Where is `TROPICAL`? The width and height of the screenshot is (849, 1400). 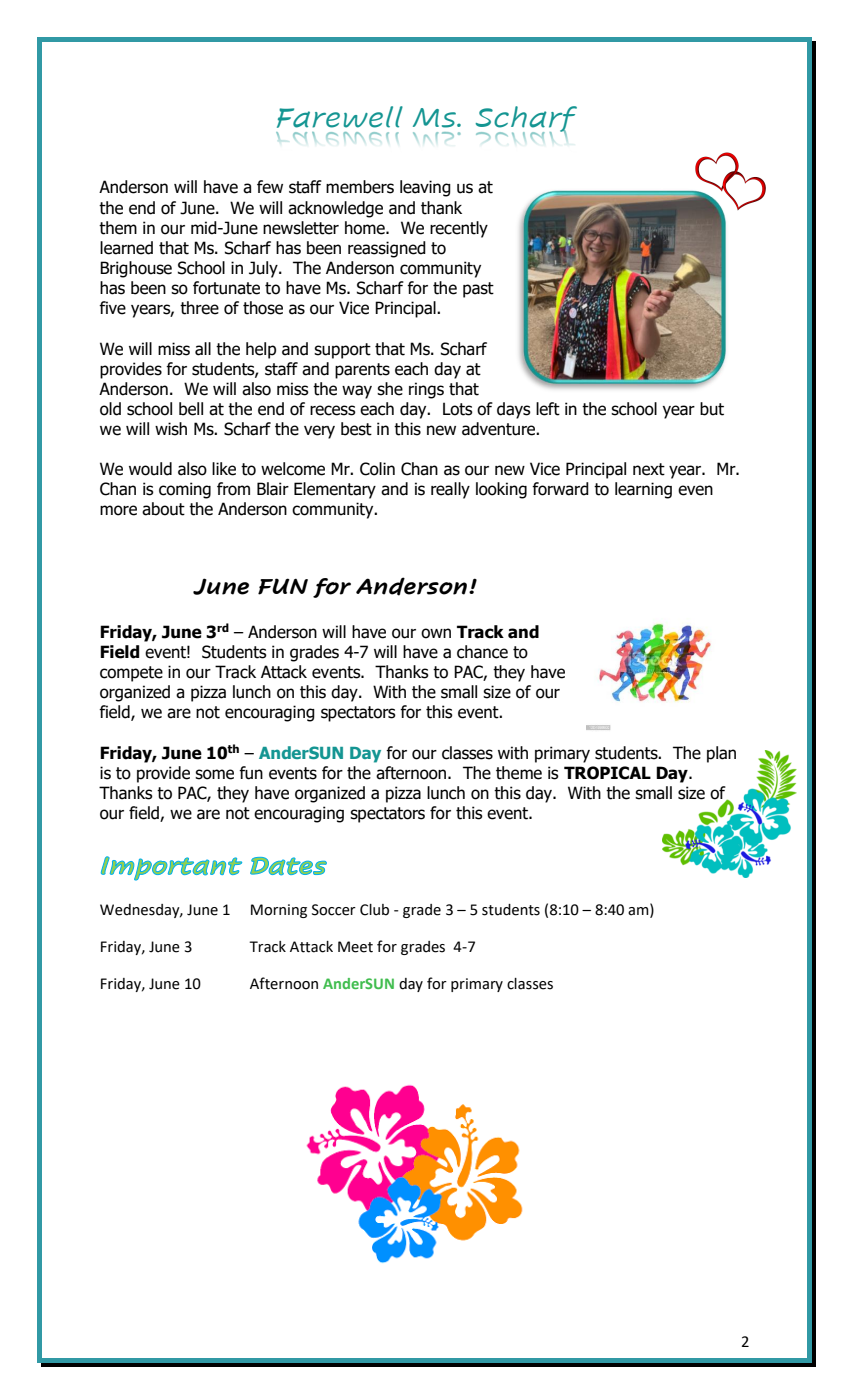
TROPICAL is located at coordinates (607, 773).
